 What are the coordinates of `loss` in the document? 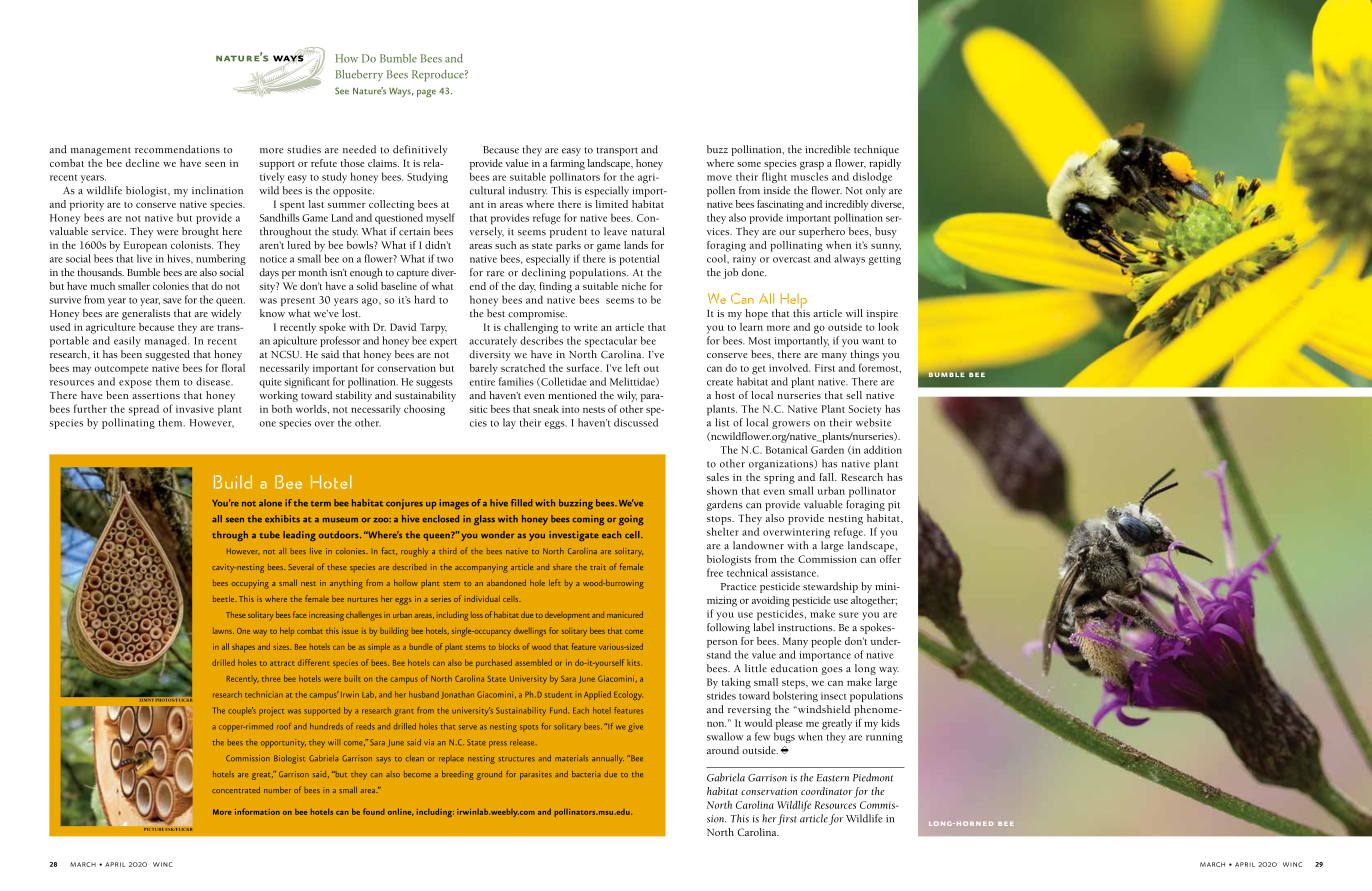 It's located at (477, 615).
